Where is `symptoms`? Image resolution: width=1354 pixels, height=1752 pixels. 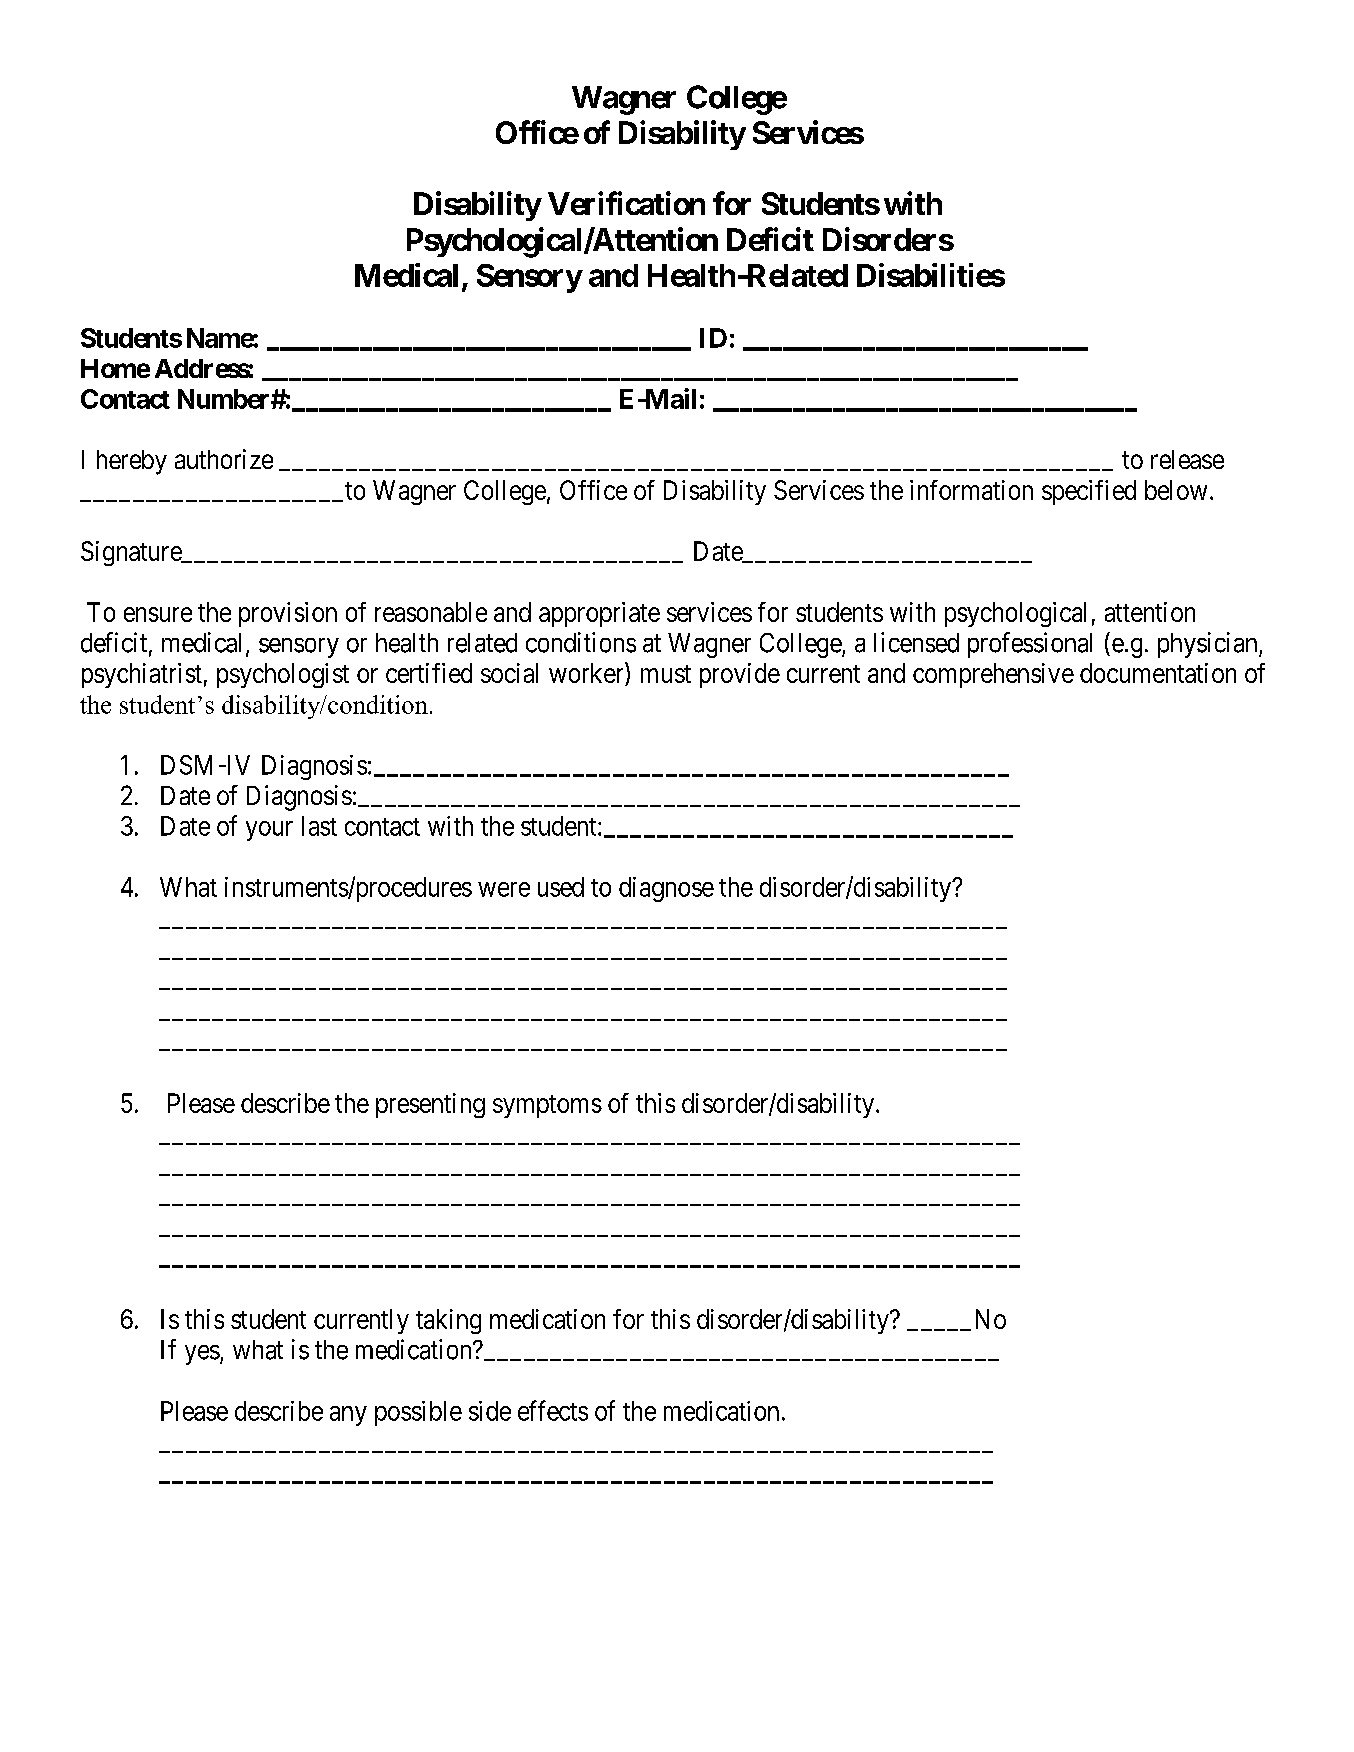
symptoms is located at coordinates (547, 1106).
